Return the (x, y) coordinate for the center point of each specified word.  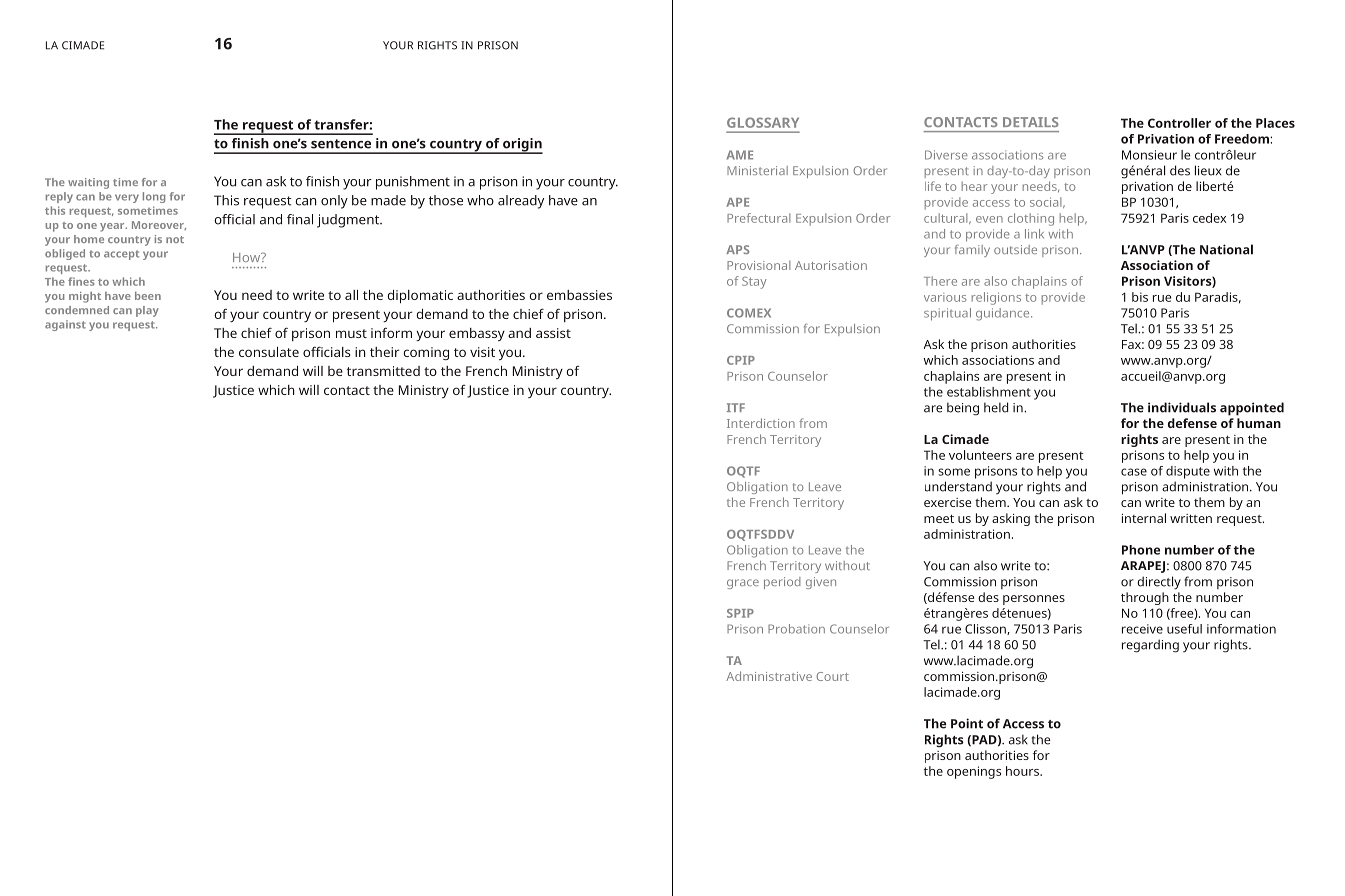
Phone (1141, 550)
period (782, 583)
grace (743, 584)
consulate (269, 352)
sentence (341, 144)
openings (974, 772)
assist (553, 333)
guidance (1004, 314)
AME (740, 155)
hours (1023, 771)
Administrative (769, 676)
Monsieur (1149, 155)
